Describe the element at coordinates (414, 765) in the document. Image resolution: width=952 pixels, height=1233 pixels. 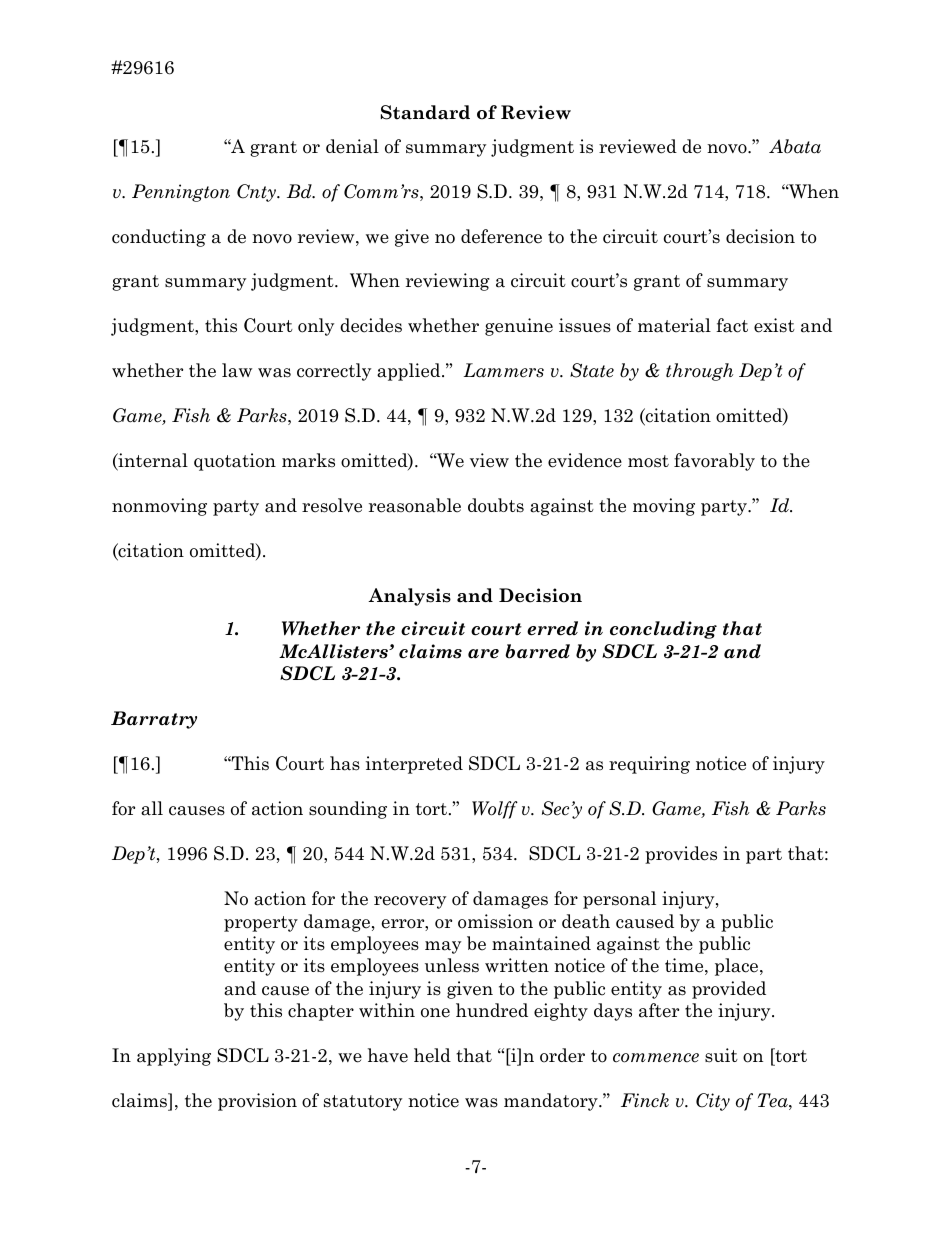
I see `interpreted` at that location.
